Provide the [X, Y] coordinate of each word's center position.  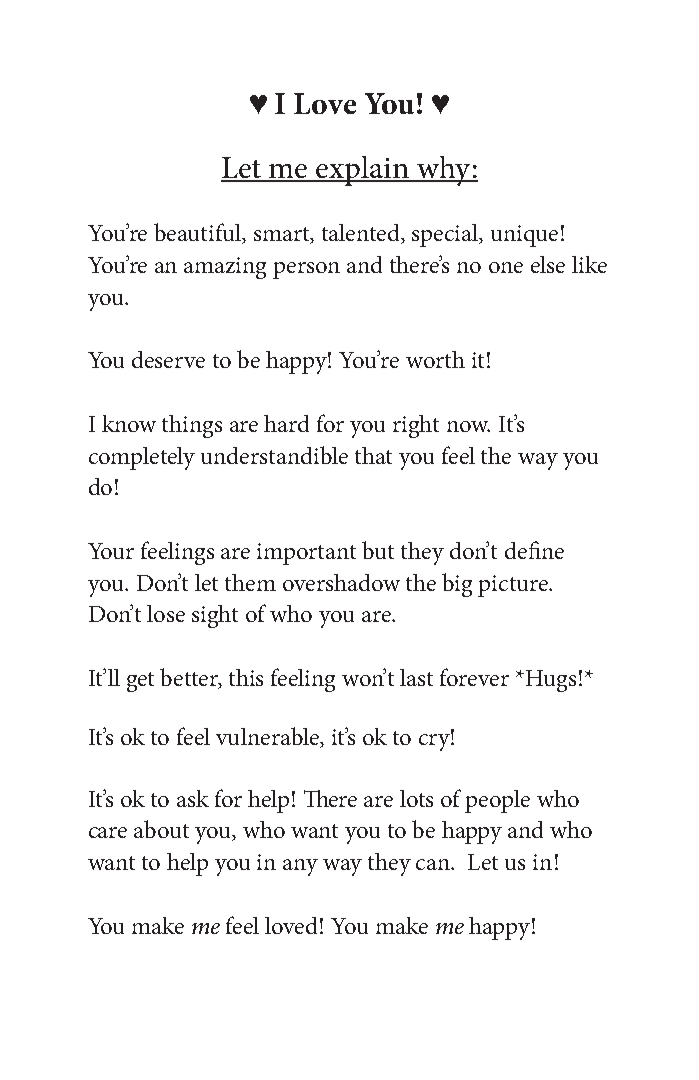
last [416, 677]
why [443, 171]
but [378, 550]
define [534, 550]
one [506, 267]
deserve [168, 359]
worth [435, 359]
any [300, 867]
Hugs [551, 681]
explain [363, 171]
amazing [225, 268]
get [140, 682]
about [161, 829]
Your [111, 551]
